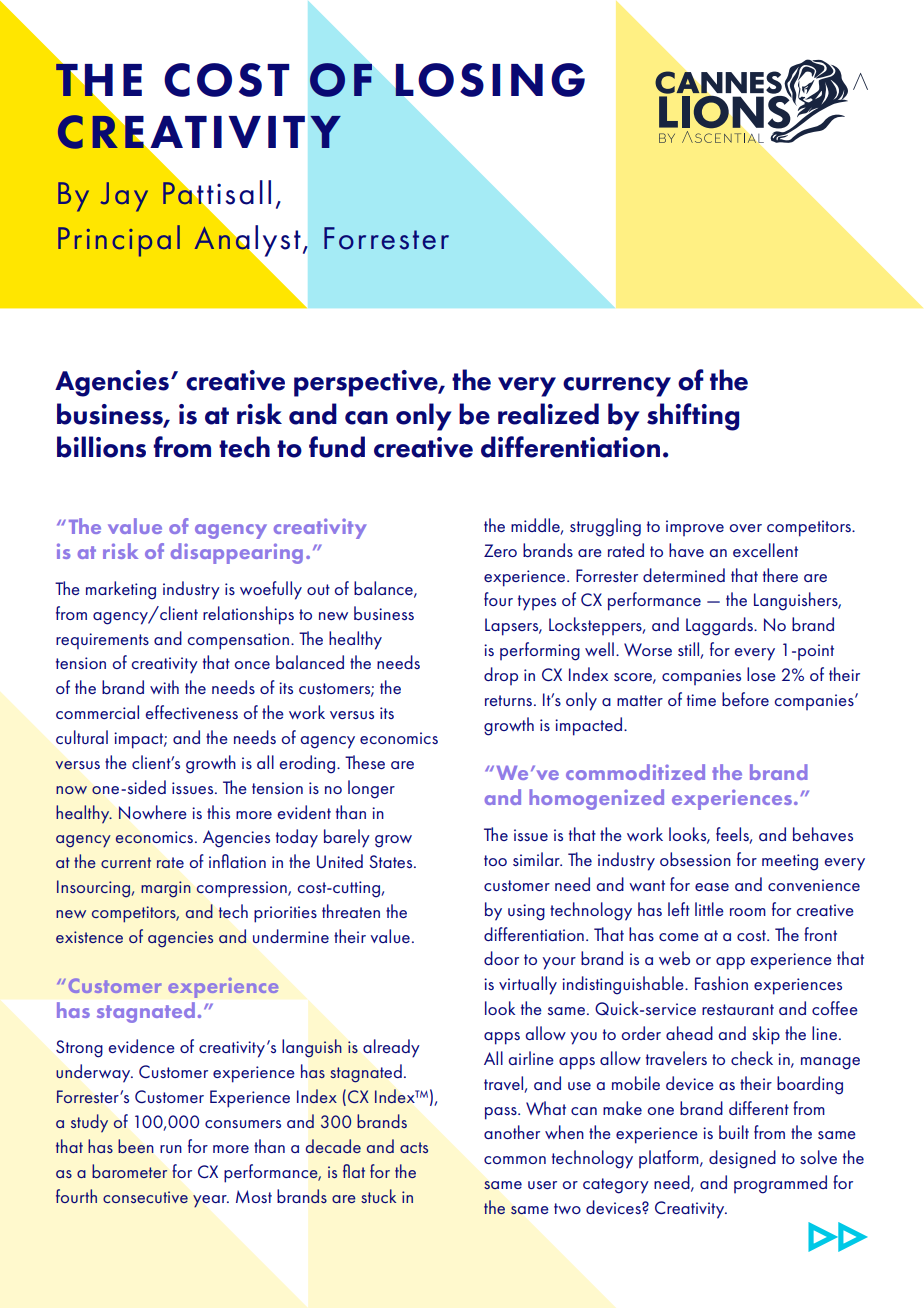 The width and height of the screenshot is (924, 1308). I want to click on acts, so click(414, 1147).
